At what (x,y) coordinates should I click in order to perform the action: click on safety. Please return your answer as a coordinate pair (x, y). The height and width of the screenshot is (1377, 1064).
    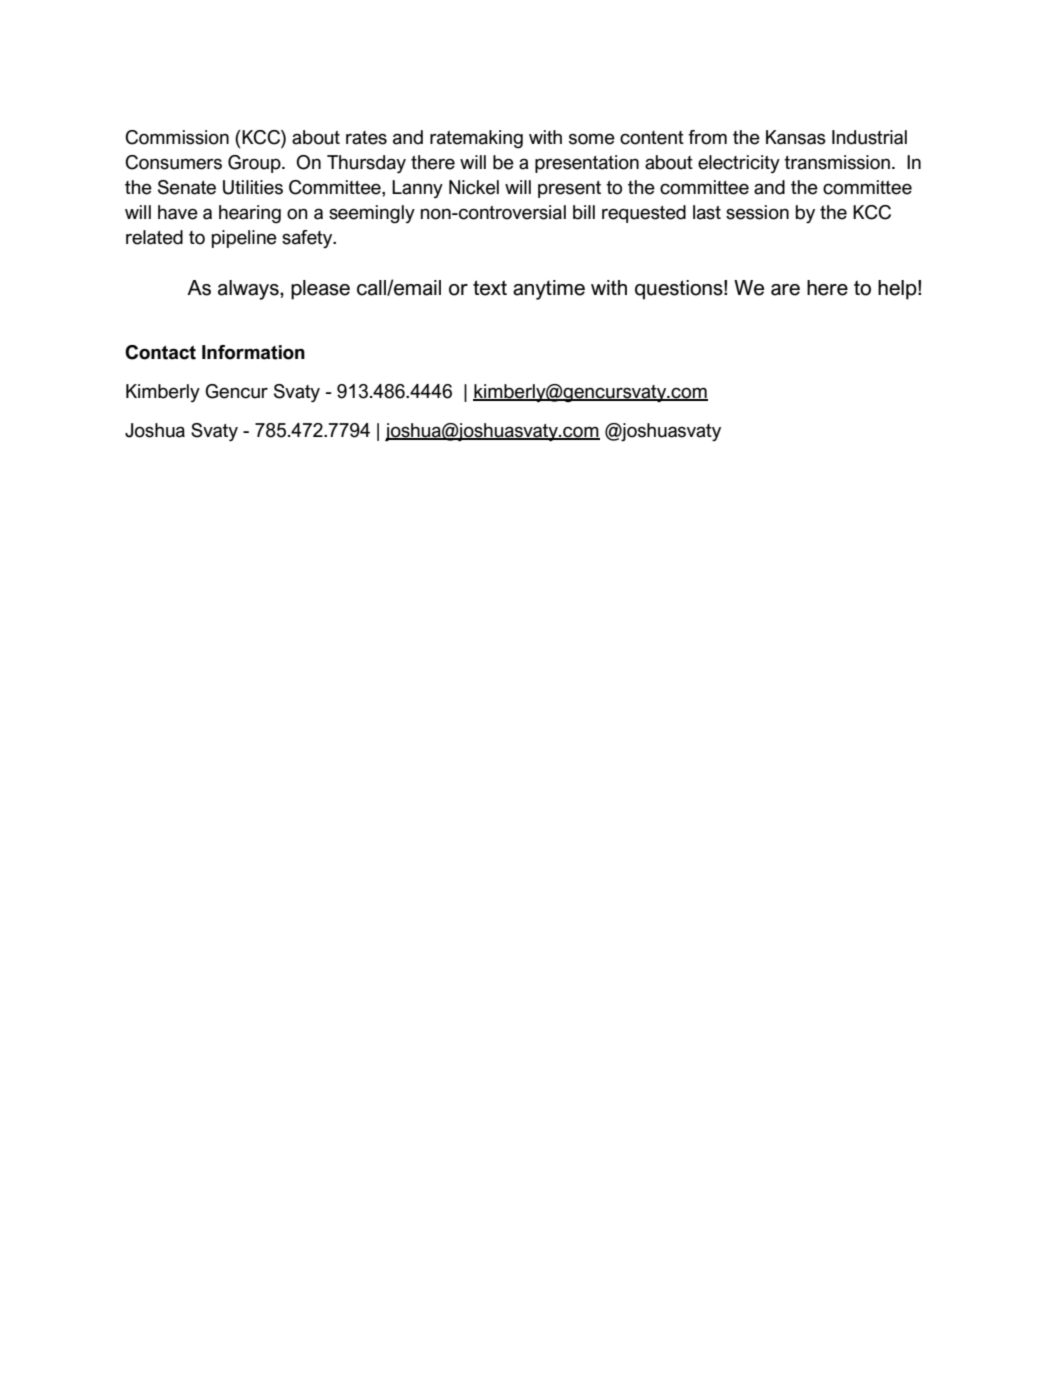
    Looking at the image, I should click on (308, 239).
